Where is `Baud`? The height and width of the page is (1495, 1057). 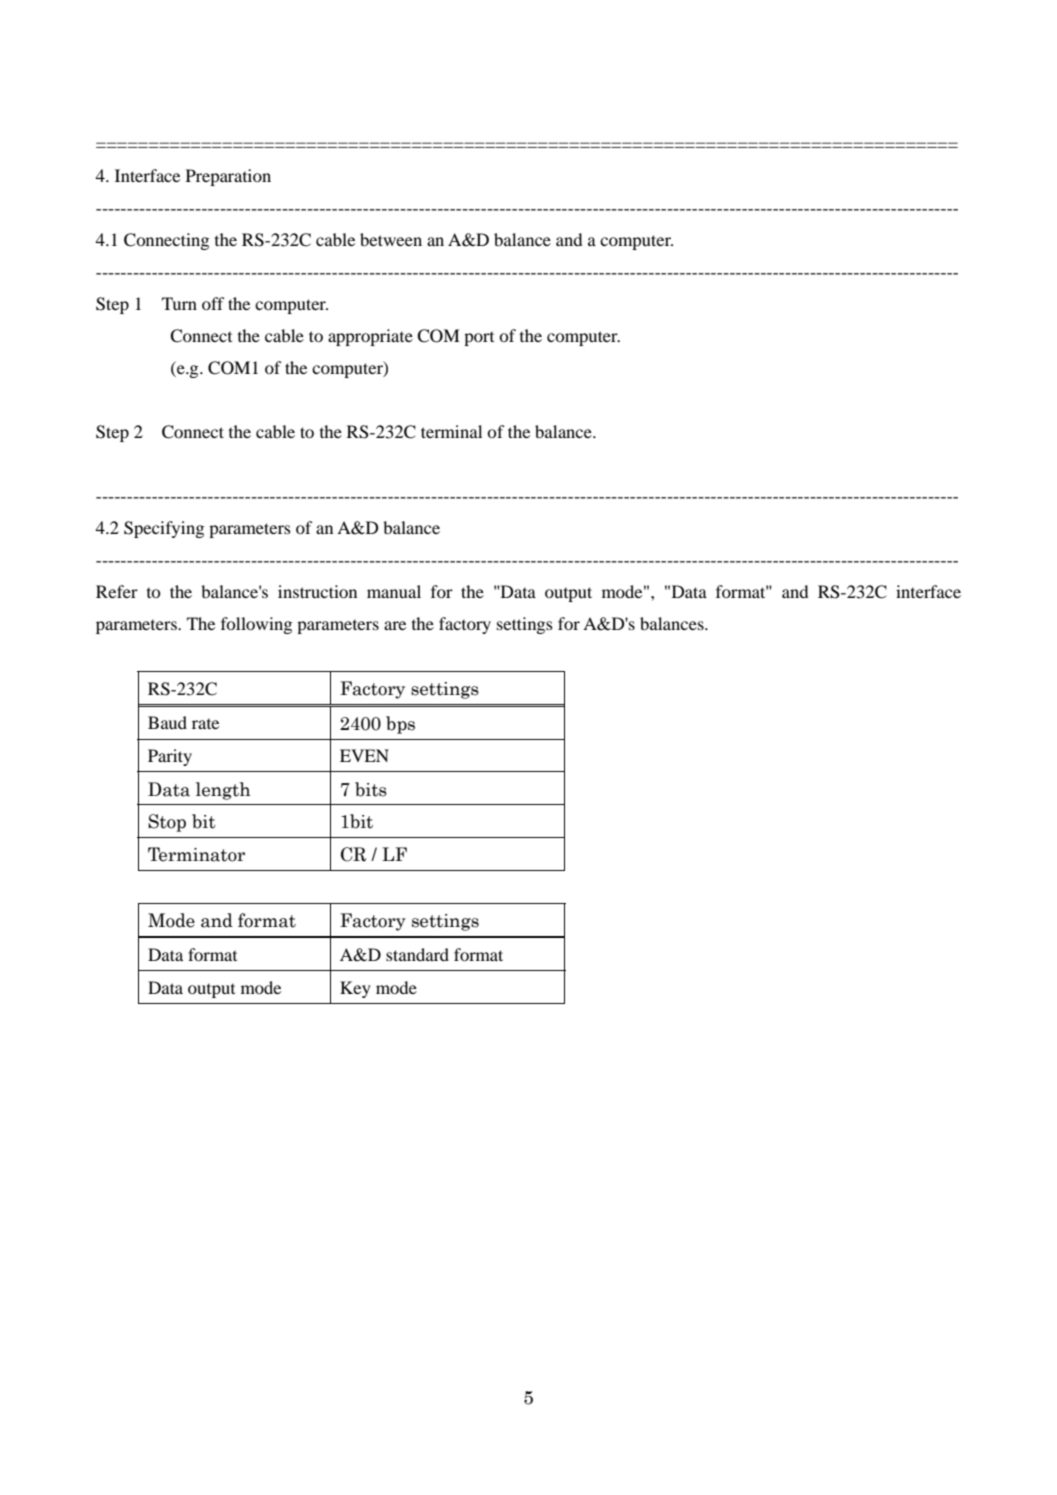
Baud is located at coordinates (167, 722).
